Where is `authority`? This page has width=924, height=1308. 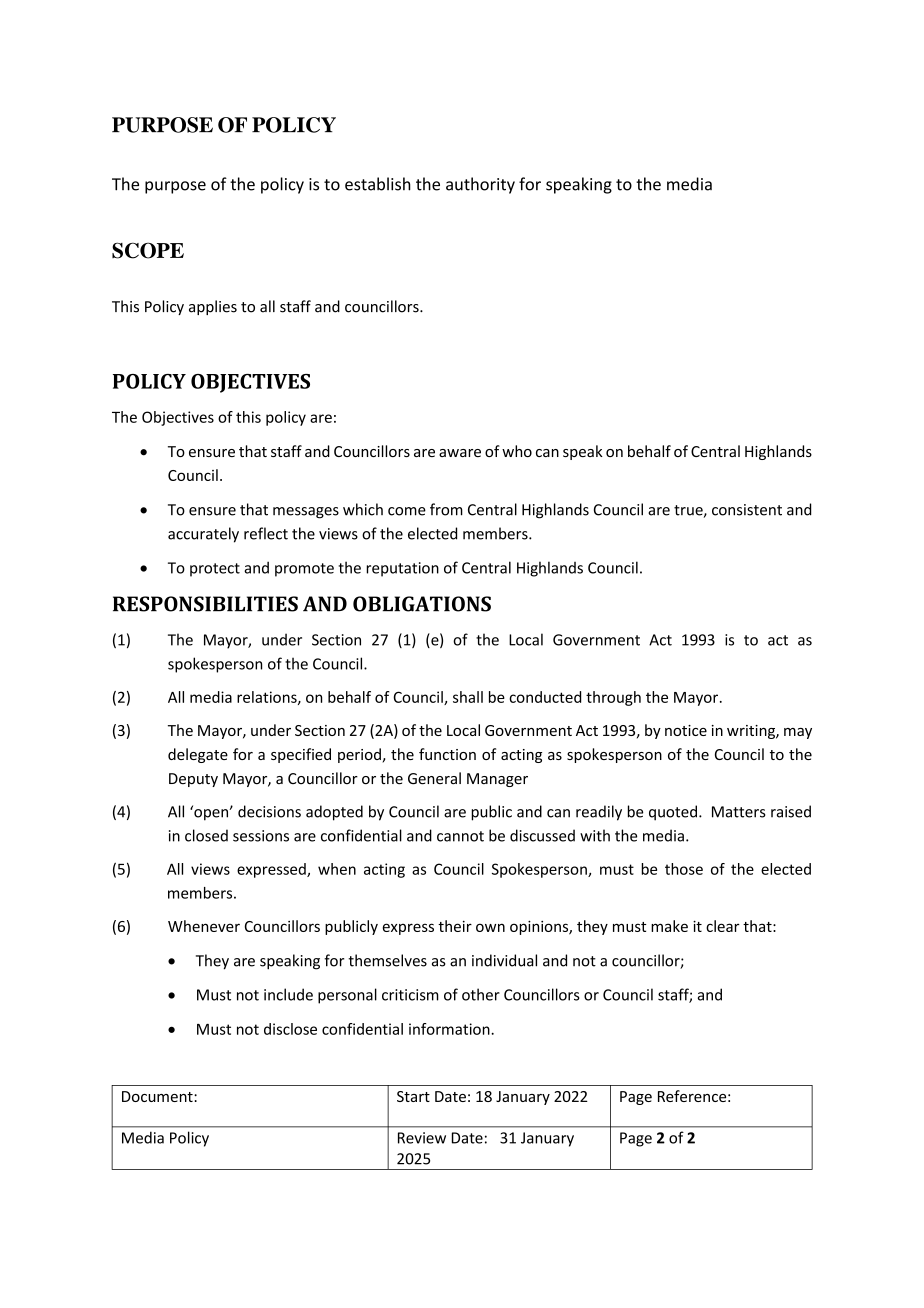 authority is located at coordinates (480, 185).
